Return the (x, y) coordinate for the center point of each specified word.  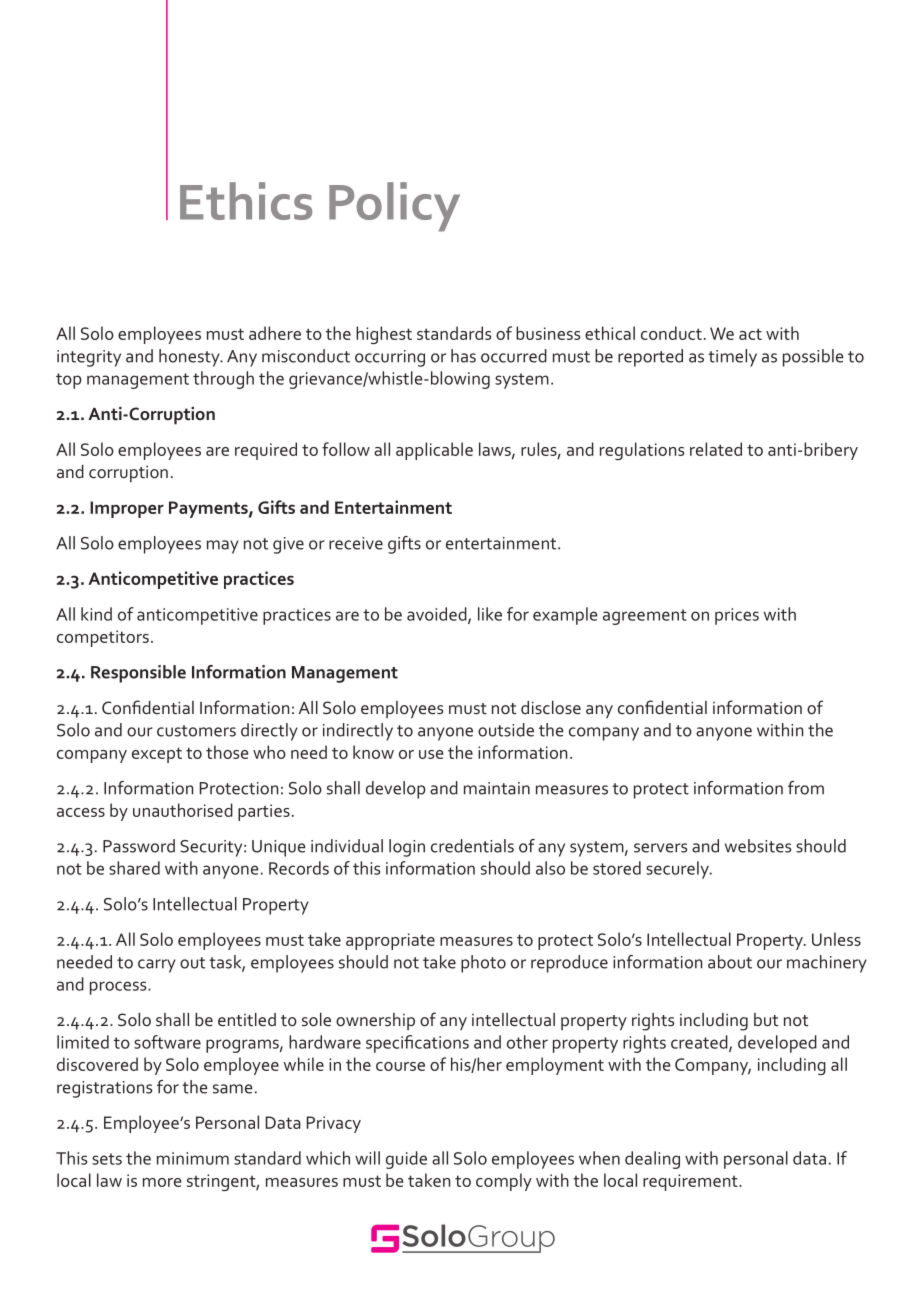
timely (732, 358)
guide (406, 1160)
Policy (394, 207)
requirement (691, 1182)
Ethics (246, 201)
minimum (193, 1158)
